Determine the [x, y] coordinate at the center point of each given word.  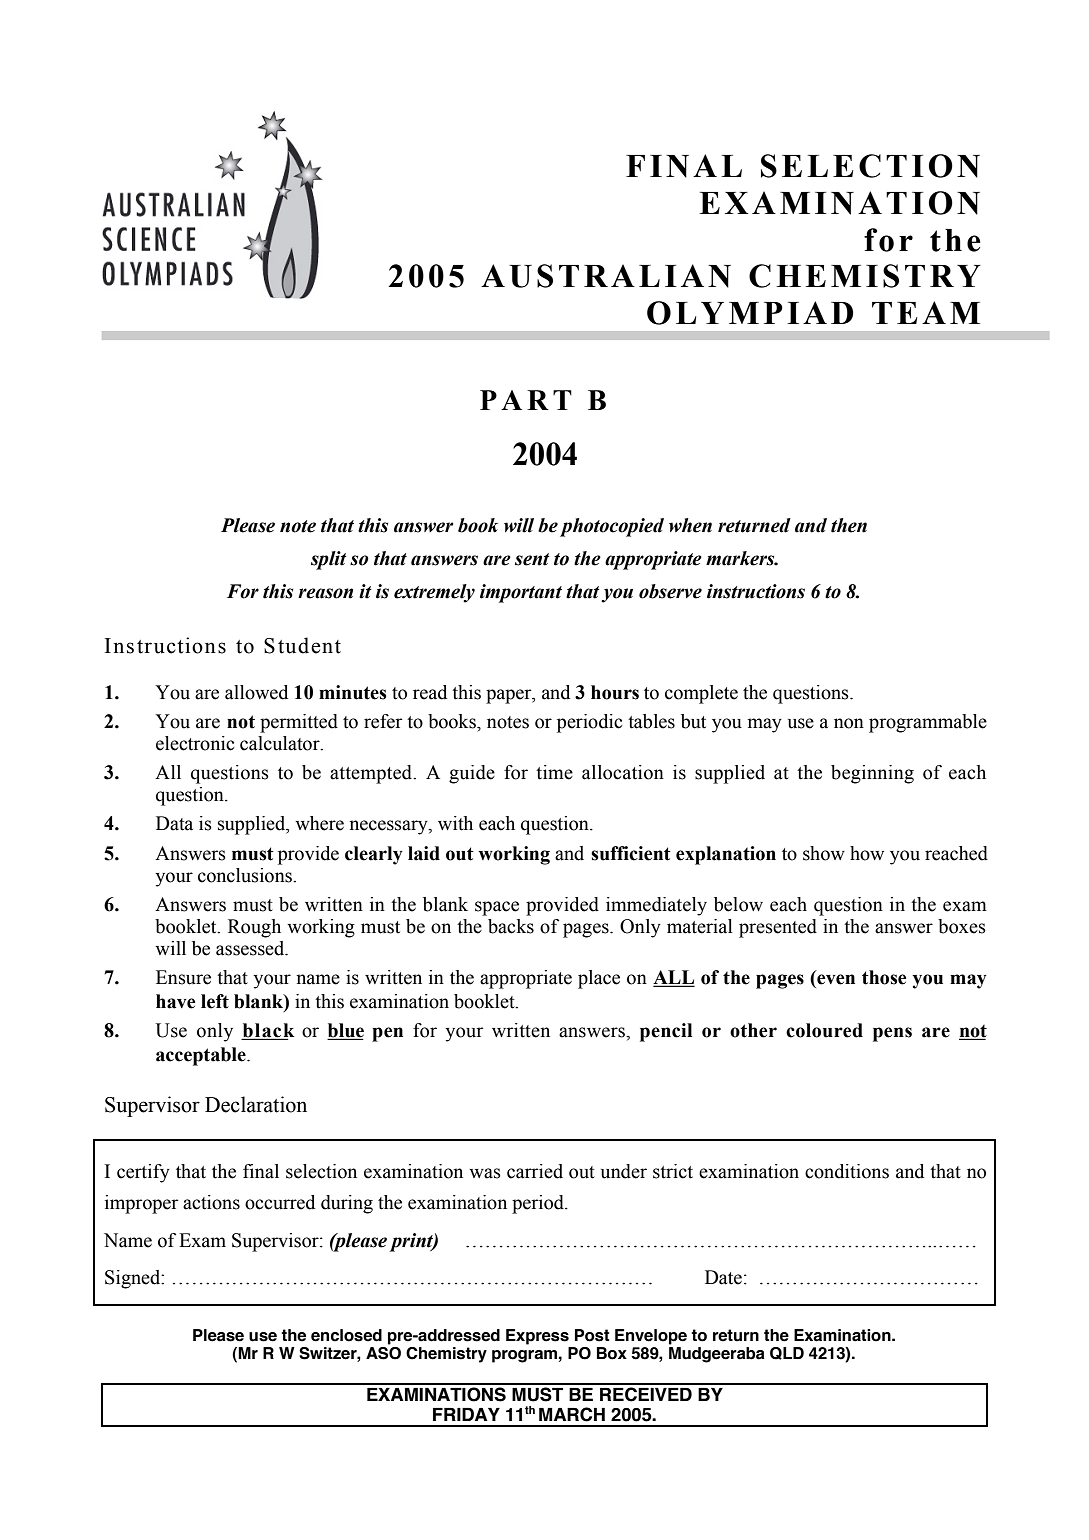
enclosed [346, 1335]
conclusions [246, 875]
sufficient [631, 853]
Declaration [256, 1104]
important [521, 593]
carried [535, 1171]
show [824, 853]
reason [325, 593]
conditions [847, 1171]
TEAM [926, 312]
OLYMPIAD [750, 313]
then [849, 525]
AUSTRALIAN [606, 276]
